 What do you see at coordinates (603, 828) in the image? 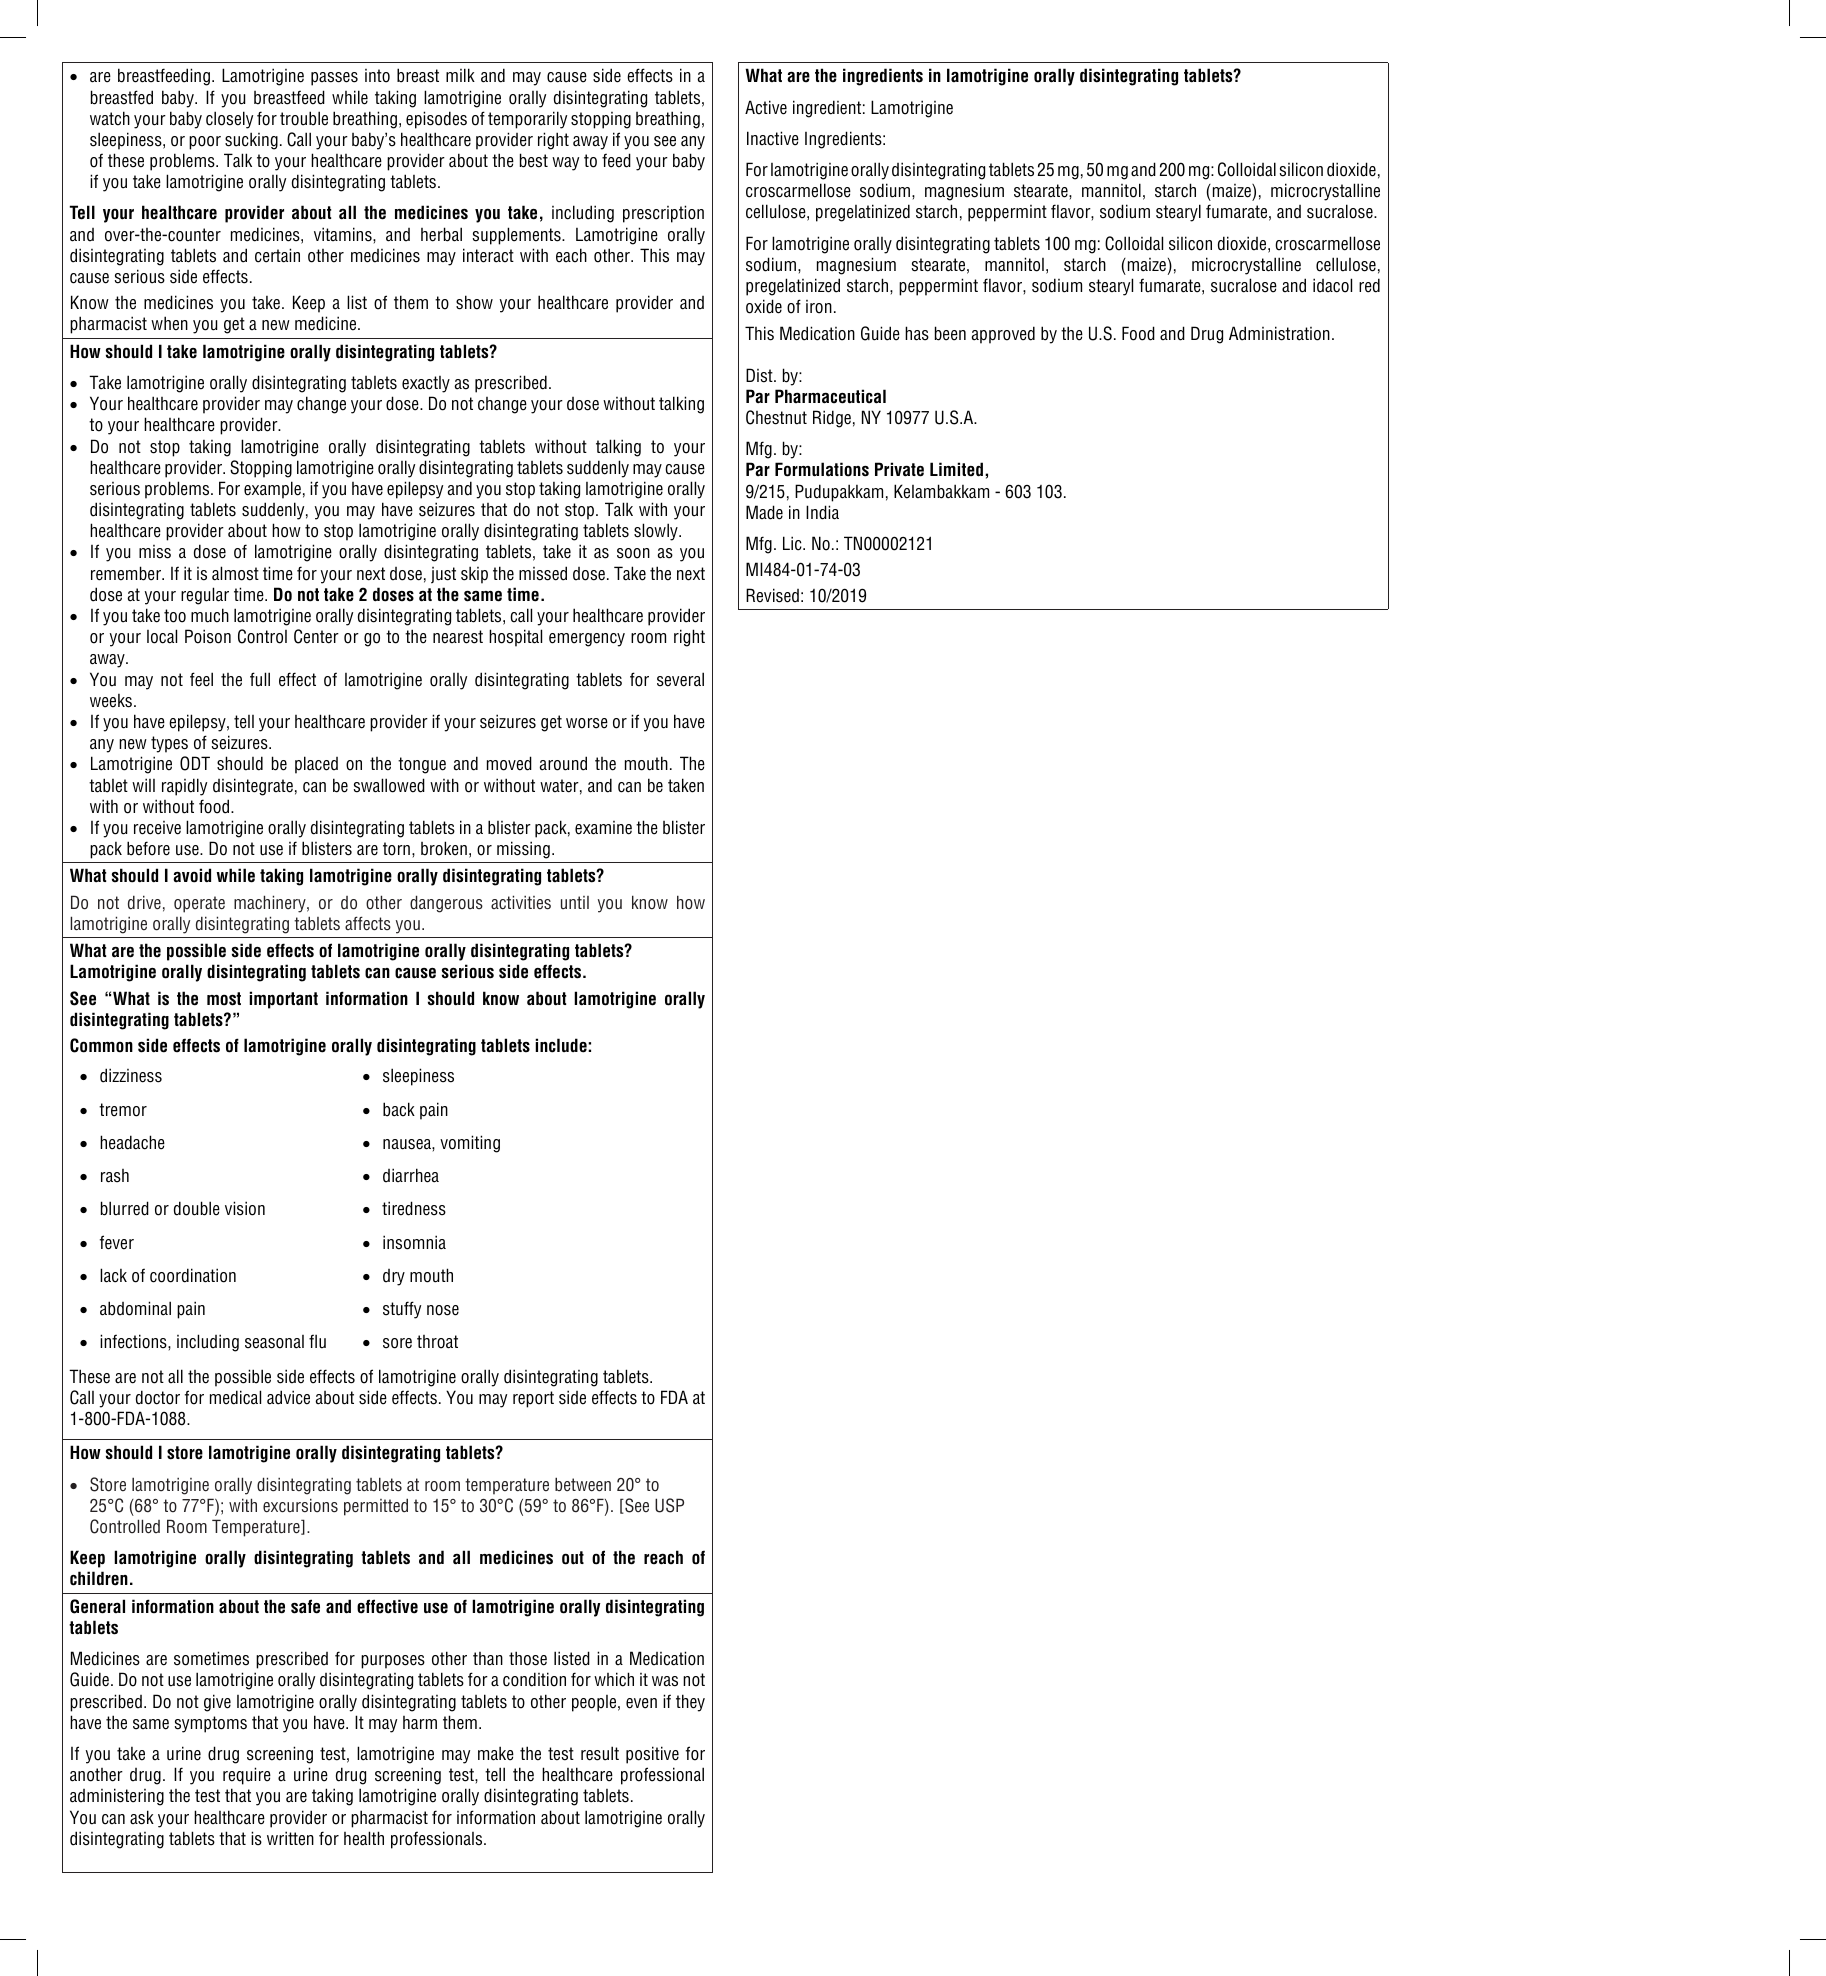
I see `examine` at bounding box center [603, 828].
